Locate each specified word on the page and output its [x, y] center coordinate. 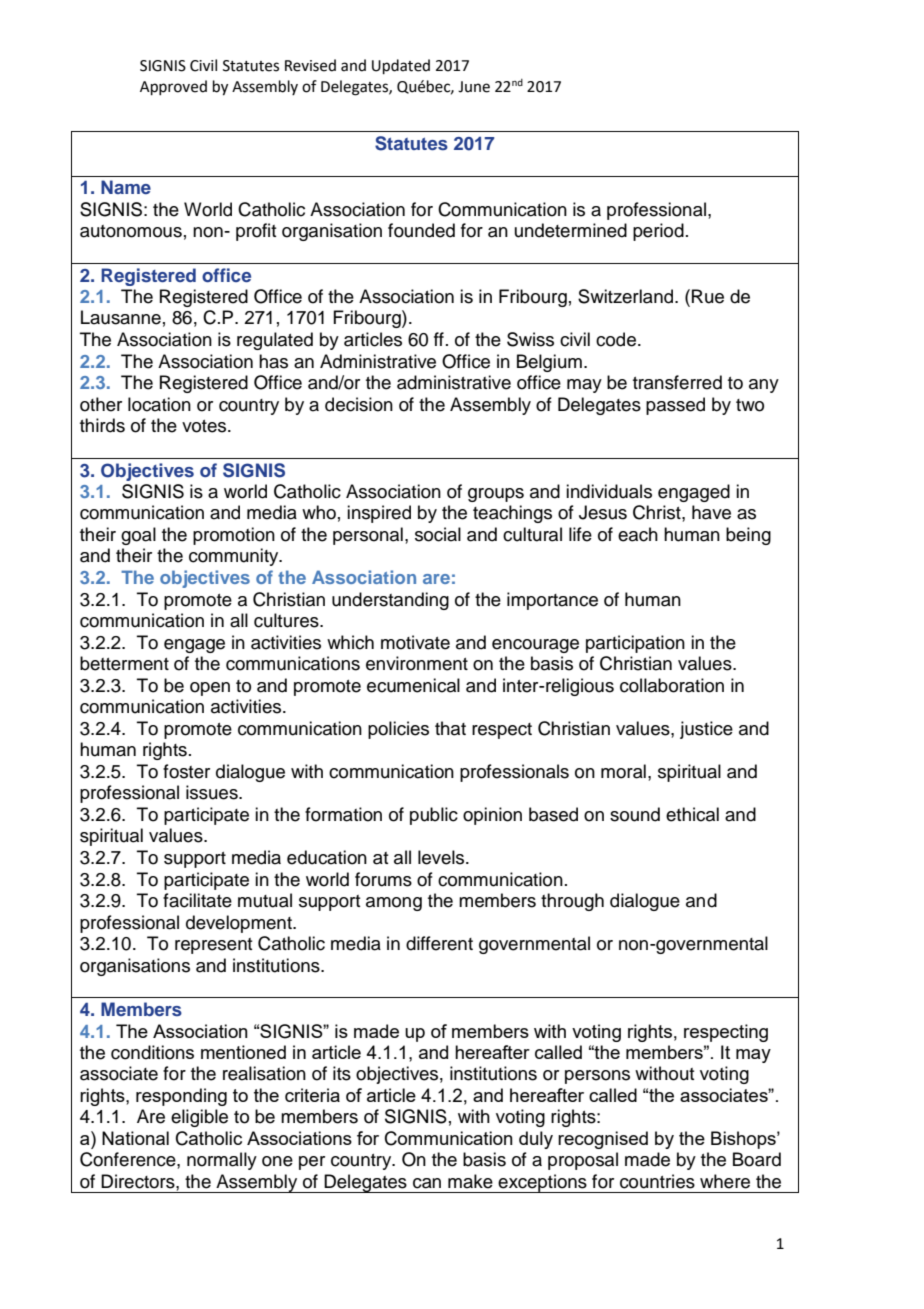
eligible [199, 1118]
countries [657, 1181]
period [658, 232]
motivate [415, 642]
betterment [124, 663]
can [427, 1183]
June [474, 87]
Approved [173, 87]
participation [635, 644]
